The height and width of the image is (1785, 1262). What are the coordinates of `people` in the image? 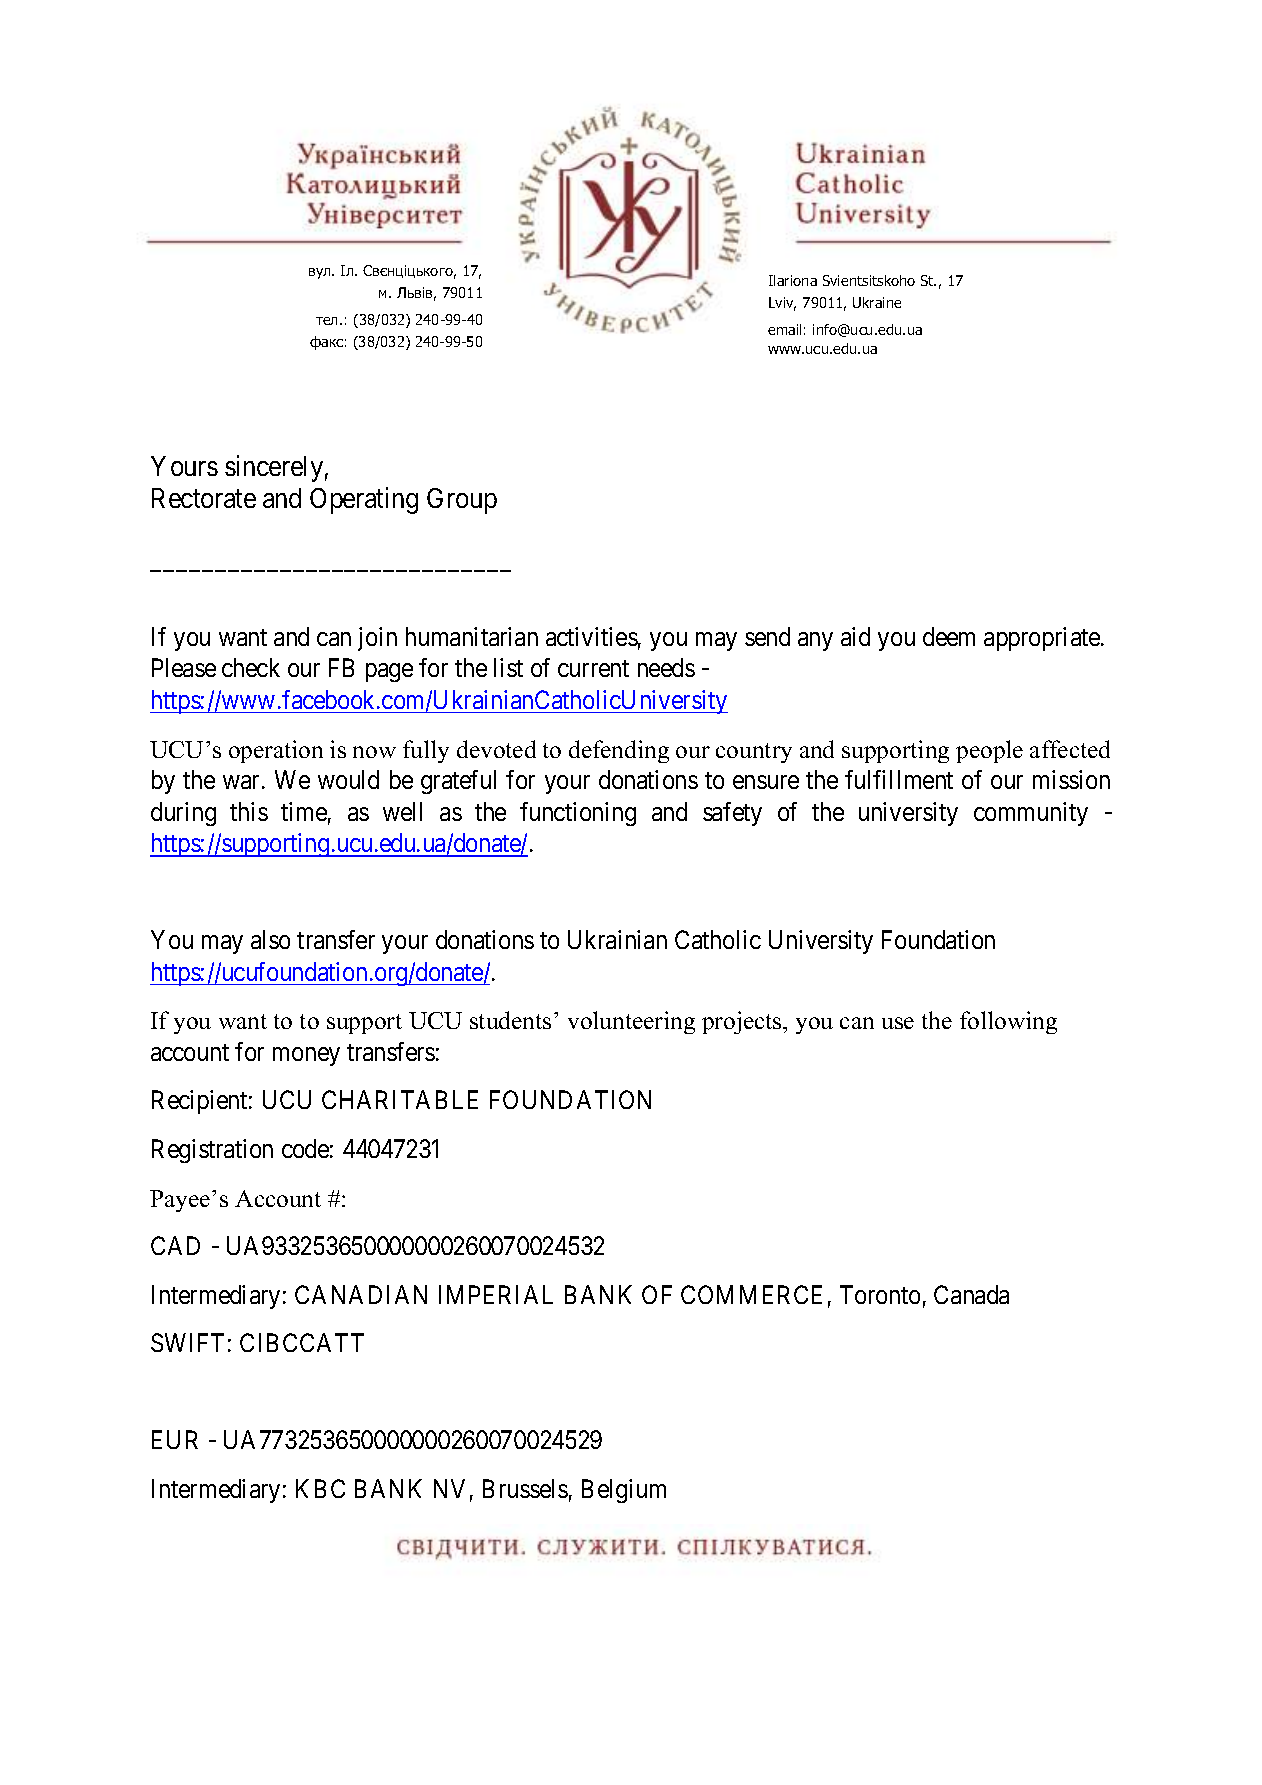 It's located at (989, 751).
